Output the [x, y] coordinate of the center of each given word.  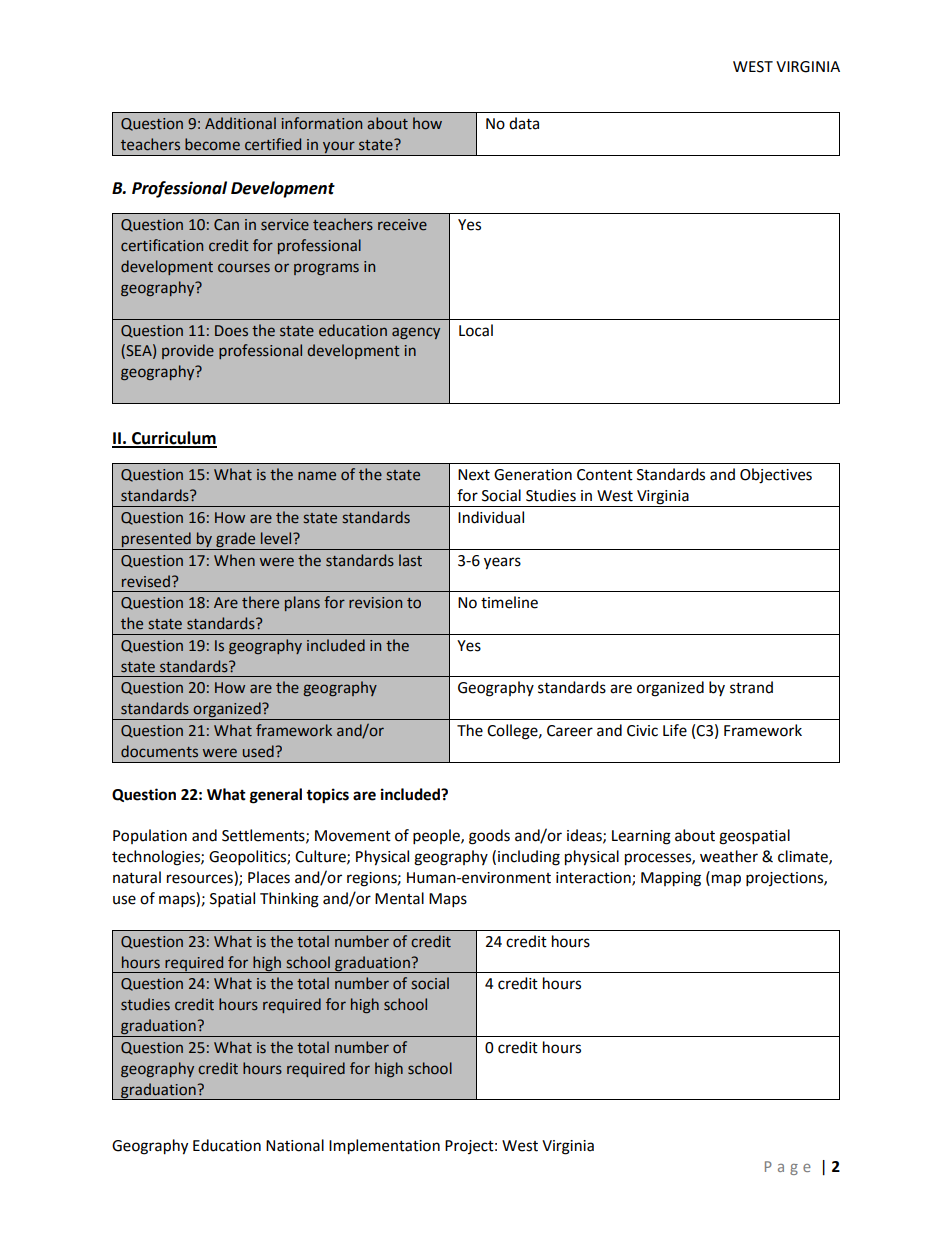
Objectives [776, 476]
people [437, 837]
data [524, 123]
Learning [641, 837]
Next [474, 475]
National [295, 1145]
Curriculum [173, 439]
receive [402, 225]
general [276, 796]
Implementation [384, 1147]
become [212, 144]
